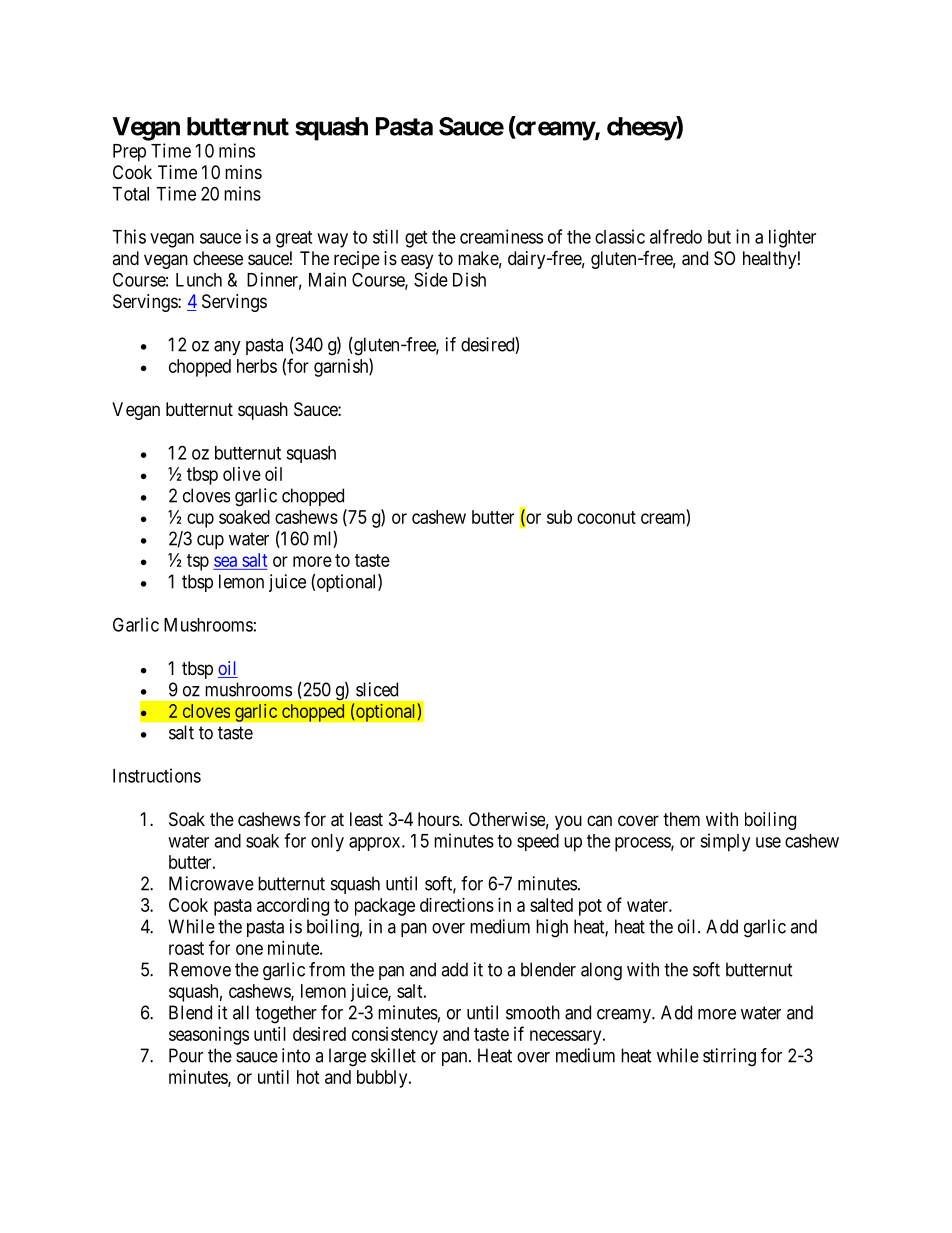 This page has height=1233, width=952. What do you see at coordinates (729, 1057) in the page?
I see `stirring` at bounding box center [729, 1057].
